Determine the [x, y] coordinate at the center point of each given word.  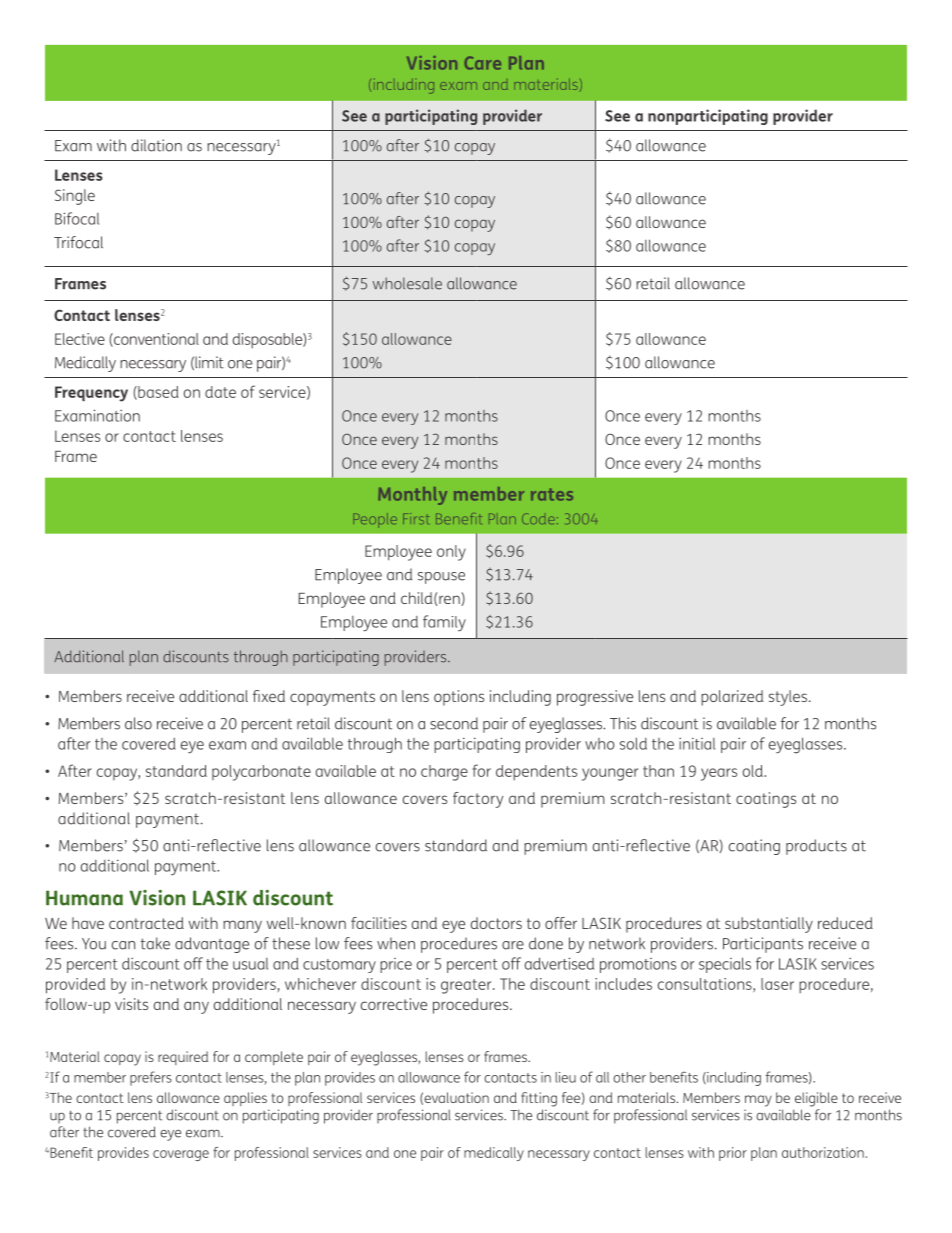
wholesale [407, 283]
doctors [496, 923]
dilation [156, 145]
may [758, 1101]
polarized [732, 698]
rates [552, 494]
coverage [181, 1155]
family [444, 623]
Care [482, 63]
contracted [146, 923]
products [816, 847]
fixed [269, 696]
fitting [539, 1099]
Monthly [412, 496]
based [157, 393]
